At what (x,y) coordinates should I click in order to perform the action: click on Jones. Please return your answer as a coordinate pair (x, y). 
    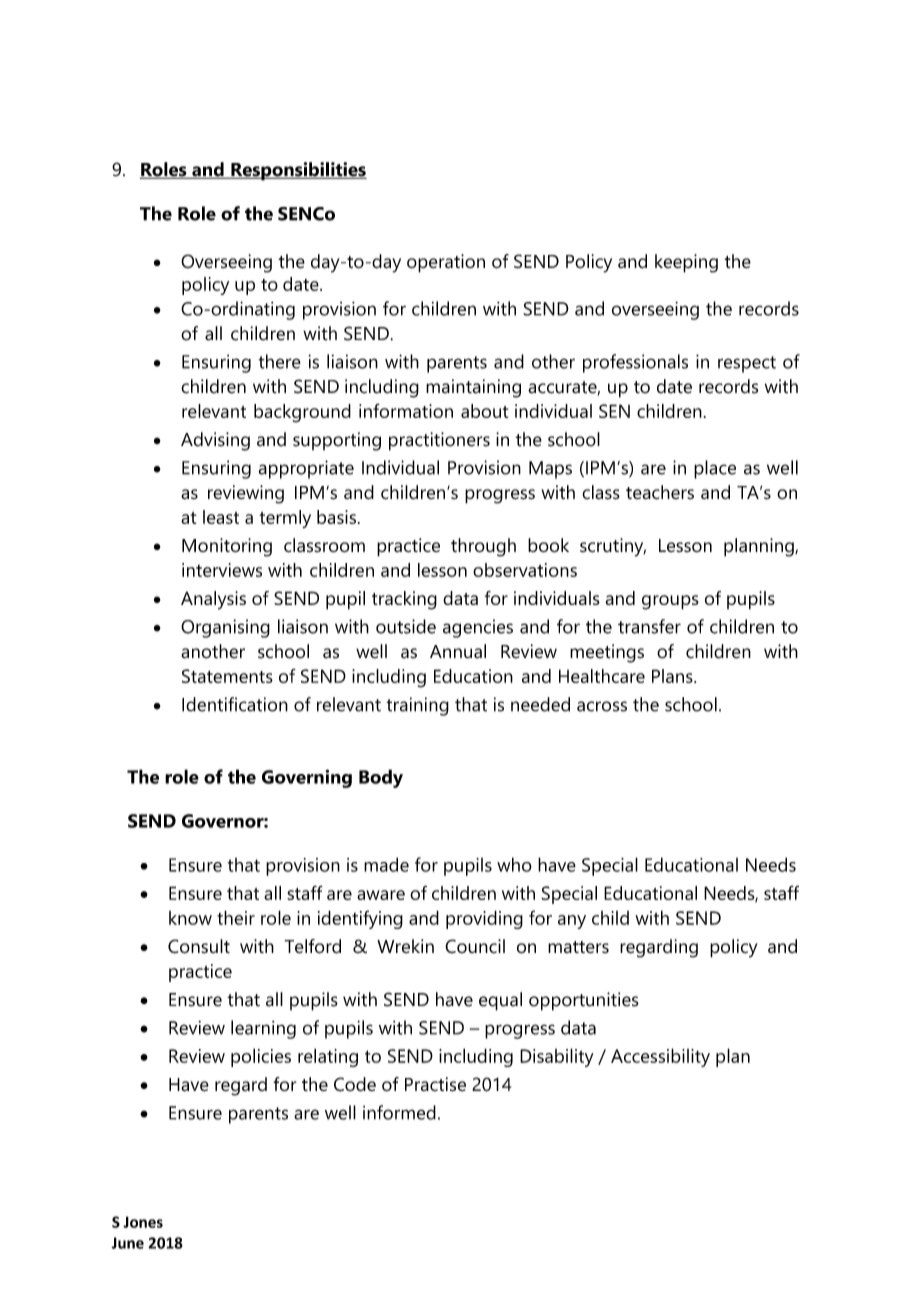
    Looking at the image, I should click on (143, 1222).
